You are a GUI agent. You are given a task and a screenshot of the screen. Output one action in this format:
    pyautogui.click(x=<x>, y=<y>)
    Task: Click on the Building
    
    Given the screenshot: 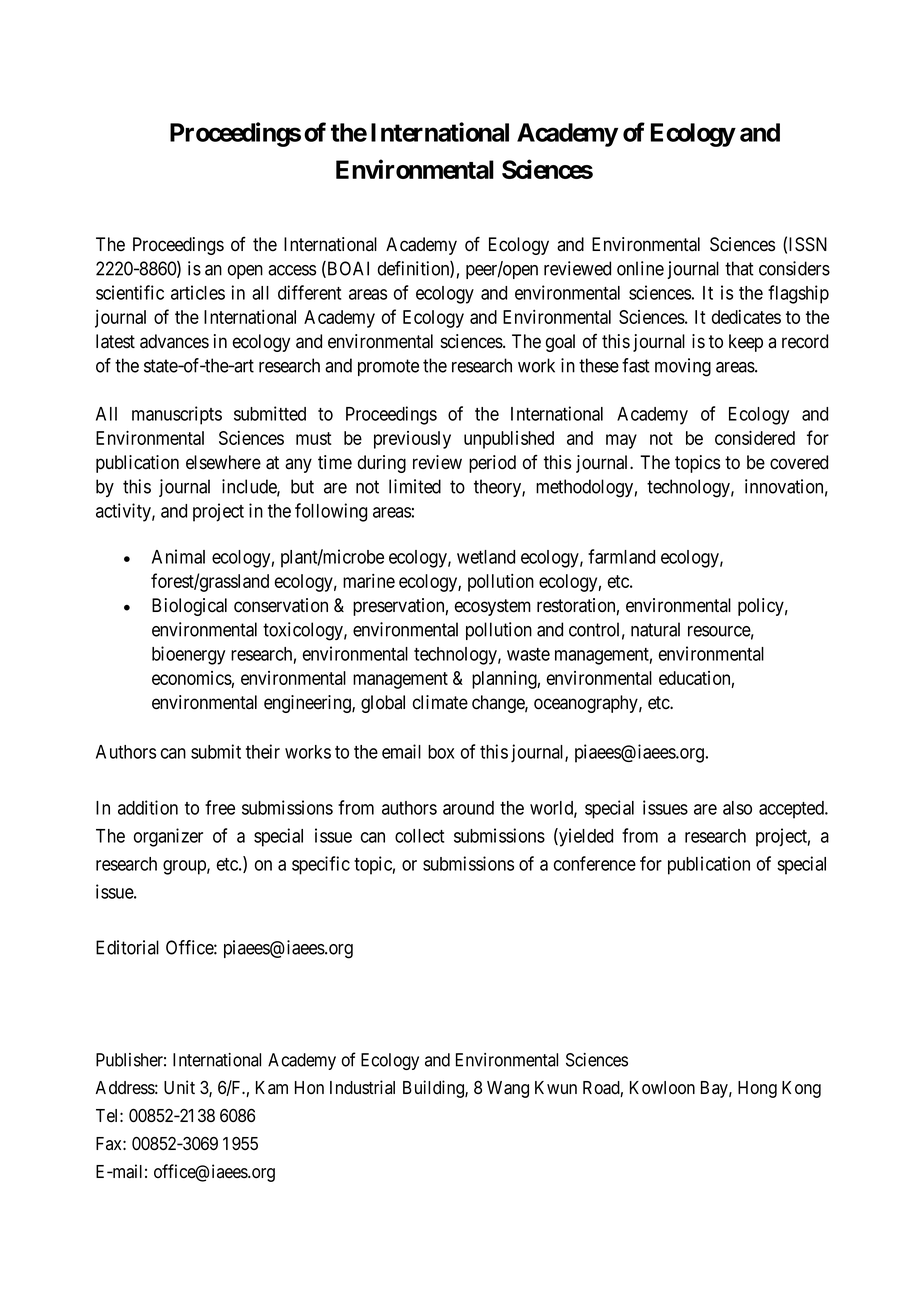 What is the action you would take?
    pyautogui.click(x=434, y=1089)
